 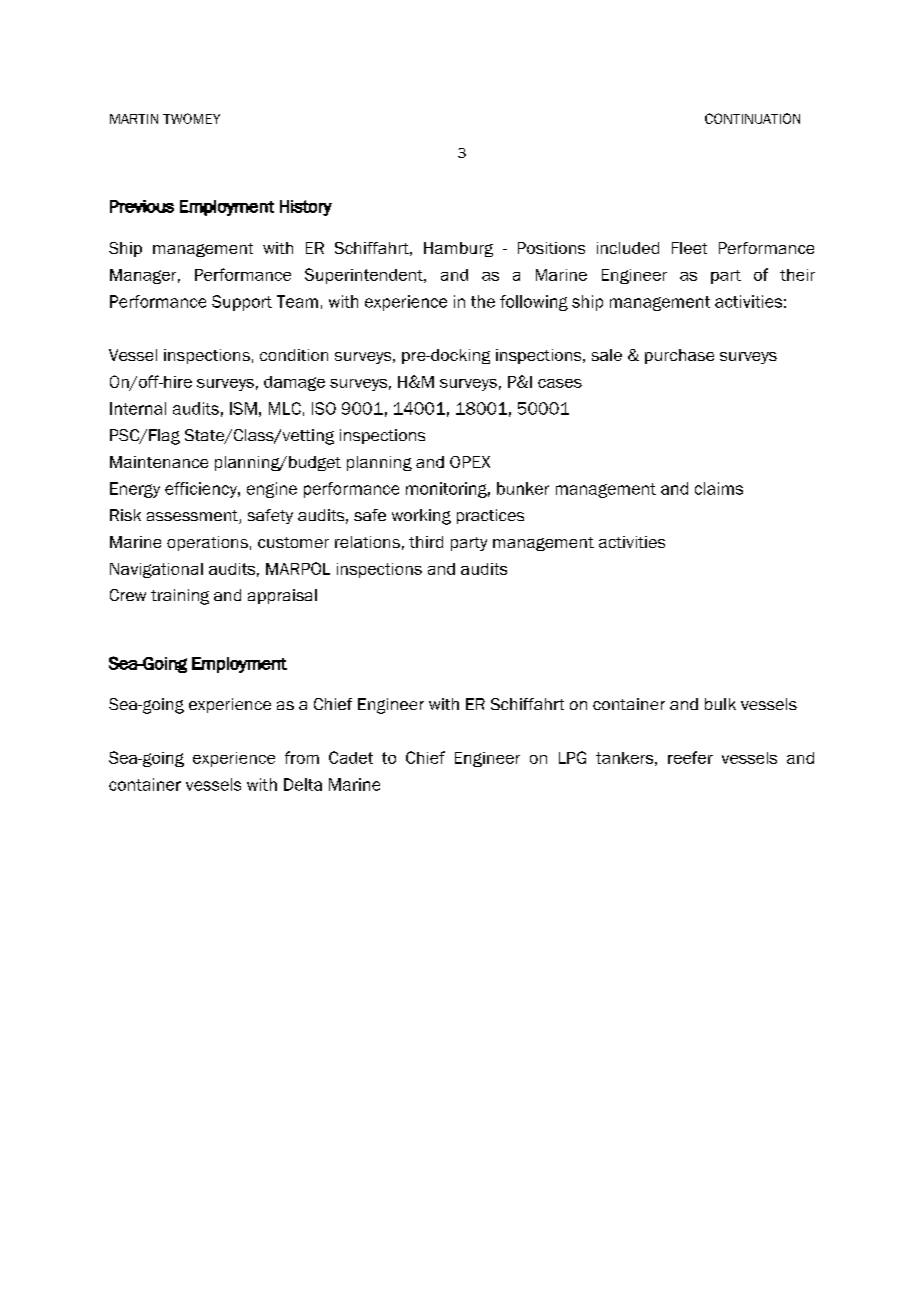 What do you see at coordinates (720, 704) in the image?
I see `bulk` at bounding box center [720, 704].
